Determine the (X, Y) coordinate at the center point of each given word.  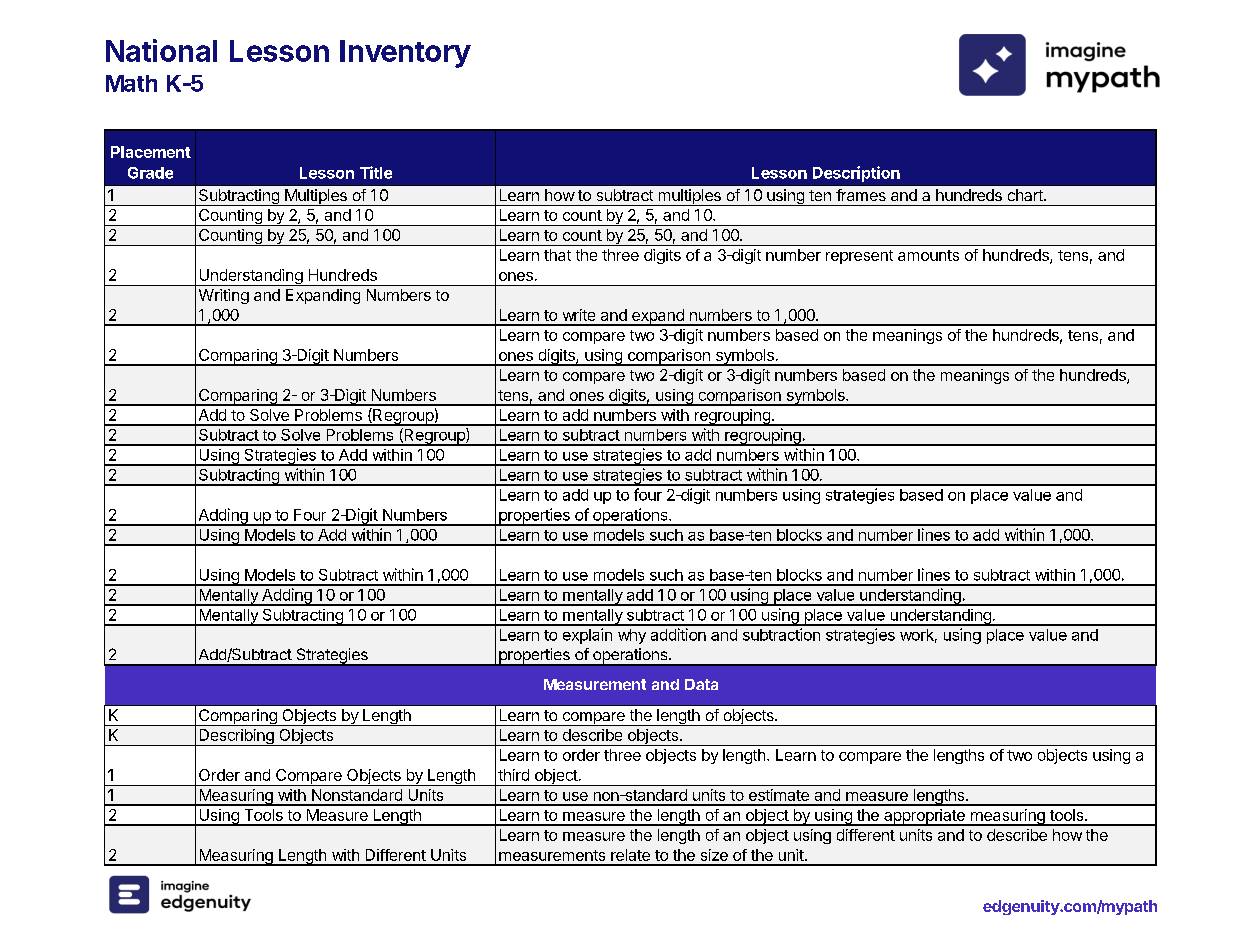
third (513, 775)
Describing (236, 737)
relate (630, 855)
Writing (224, 296)
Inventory (405, 54)
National (161, 50)
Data (701, 684)
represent (859, 257)
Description (856, 174)
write (579, 315)
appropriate (924, 817)
